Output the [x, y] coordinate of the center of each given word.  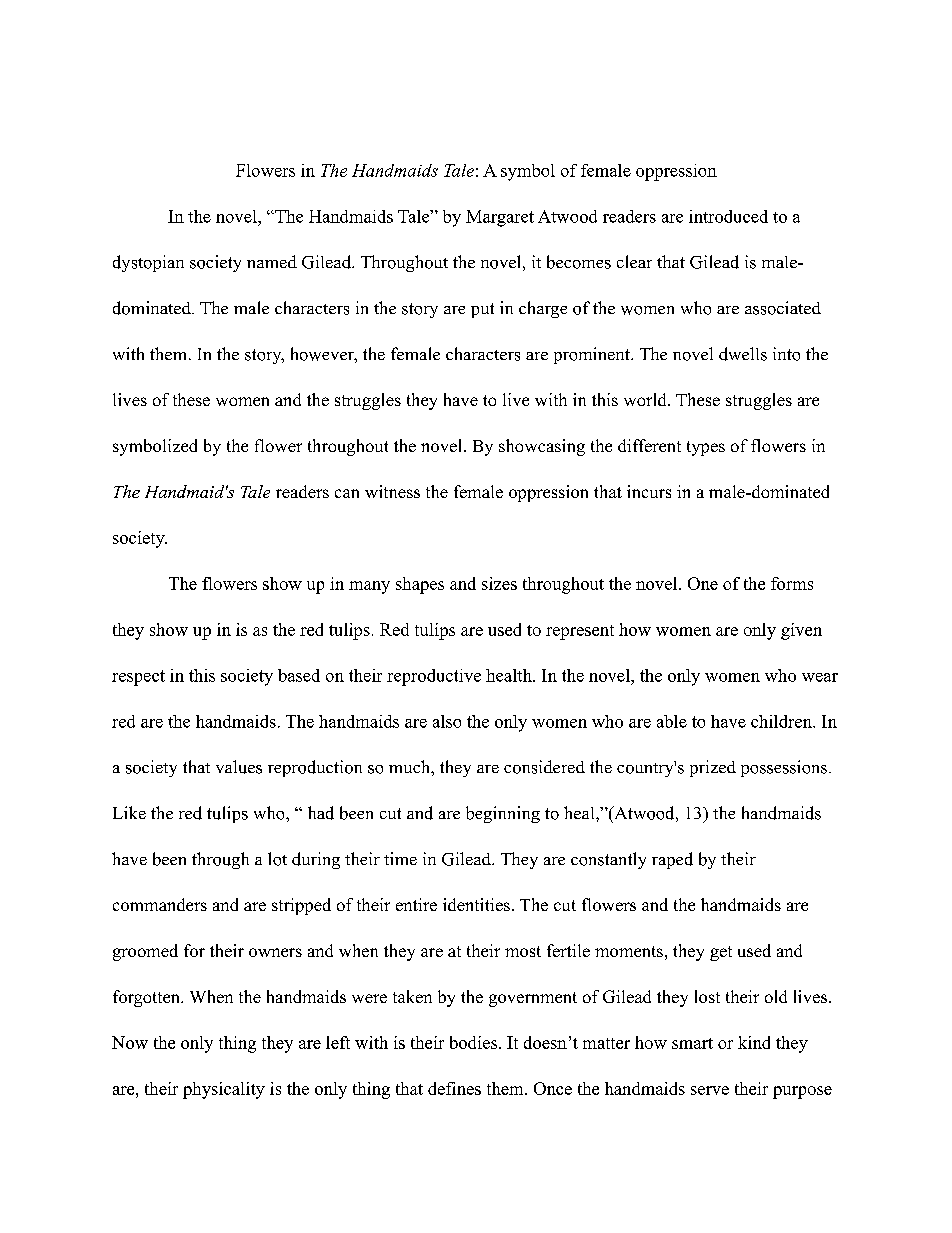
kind [754, 1042]
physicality [224, 1090]
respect [138, 678]
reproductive [434, 677]
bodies [475, 1042]
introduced [728, 216]
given [801, 631]
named [272, 261]
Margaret [500, 218]
